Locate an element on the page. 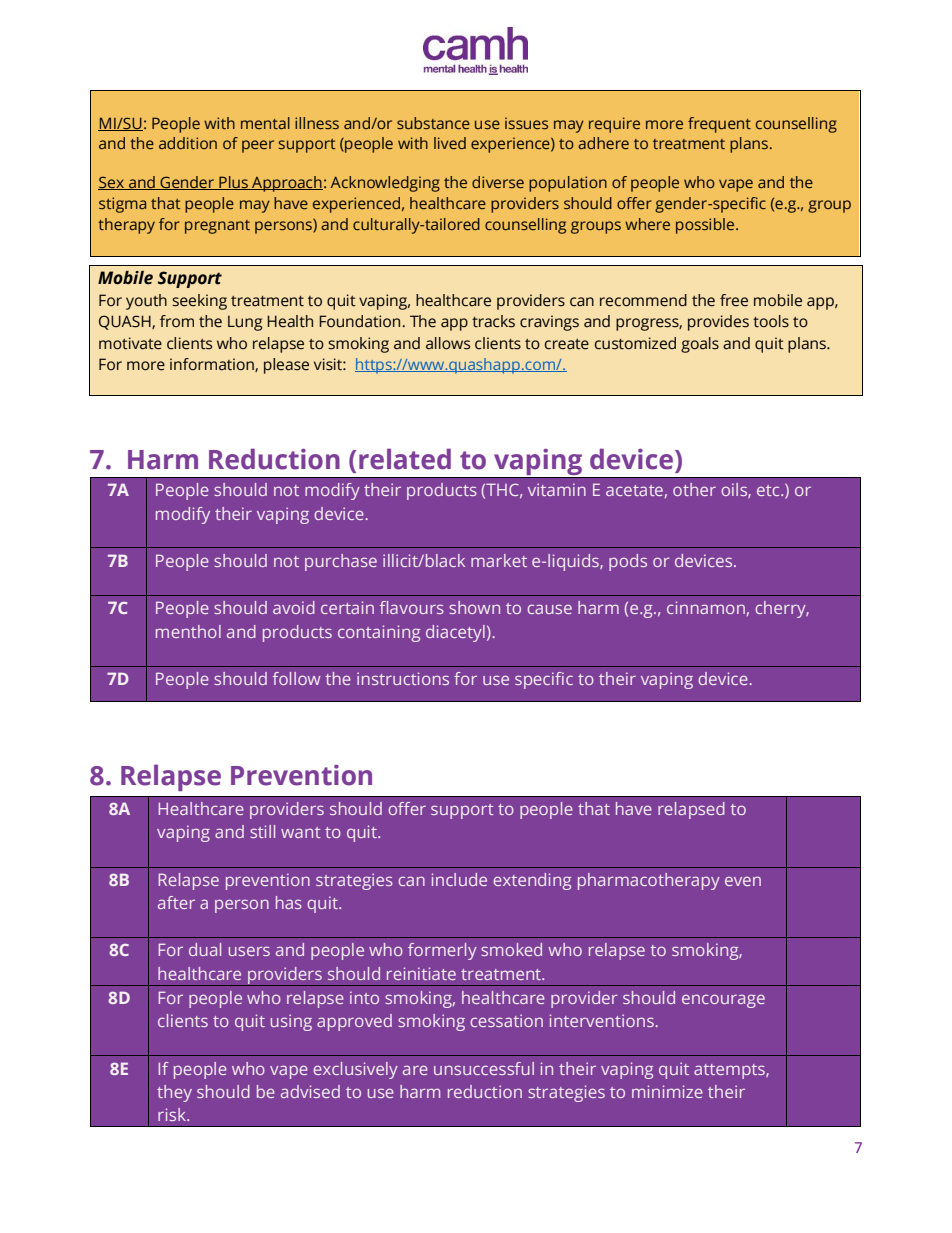 The width and height of the page is (952, 1233). allows is located at coordinates (448, 343).
